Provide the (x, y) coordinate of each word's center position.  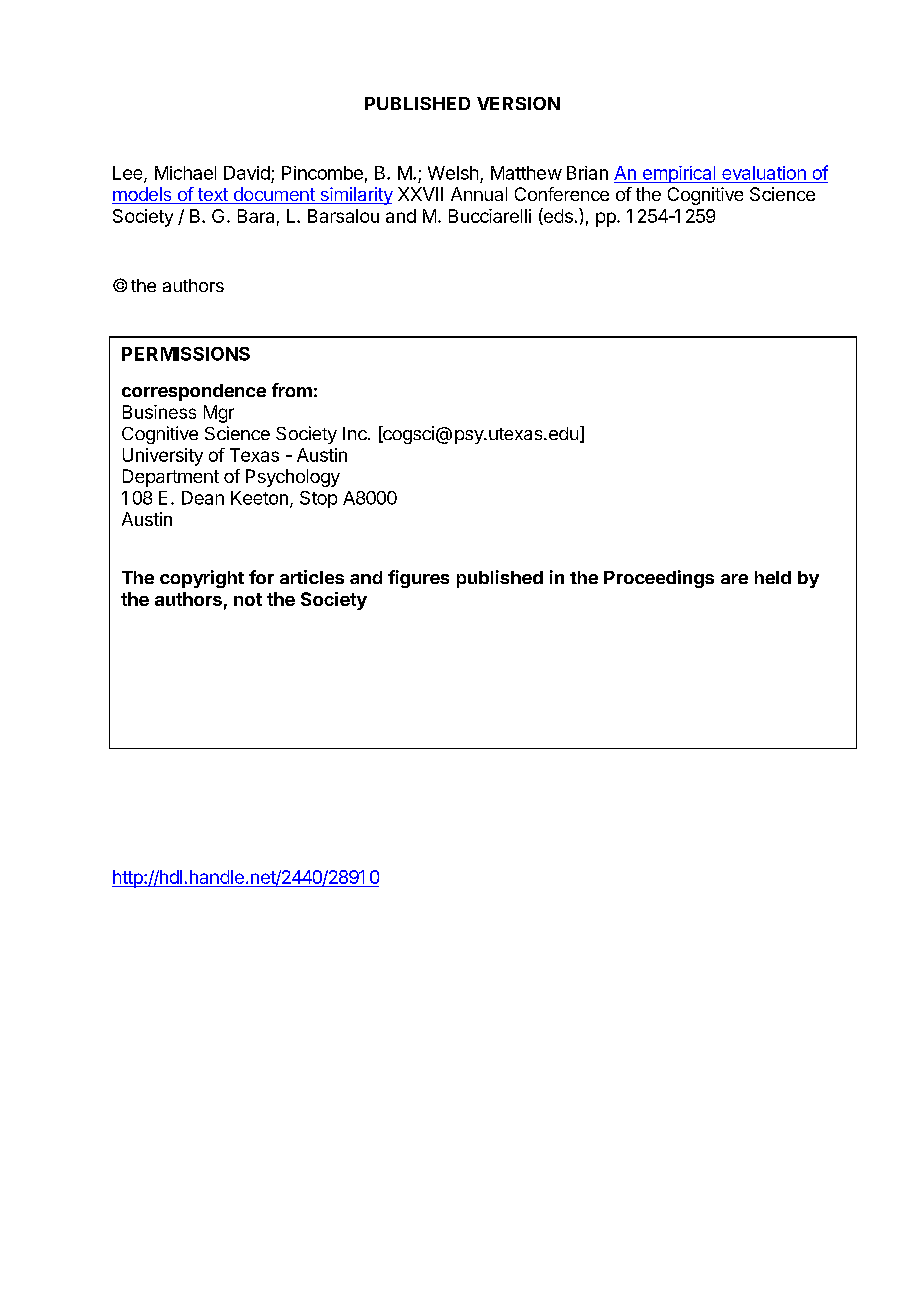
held (773, 577)
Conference (562, 194)
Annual (479, 194)
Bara (256, 216)
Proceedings (659, 579)
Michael (185, 173)
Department (171, 478)
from (292, 390)
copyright (202, 579)
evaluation (764, 173)
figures (418, 579)
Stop (318, 499)
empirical (679, 174)
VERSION (518, 103)
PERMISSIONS (186, 354)
